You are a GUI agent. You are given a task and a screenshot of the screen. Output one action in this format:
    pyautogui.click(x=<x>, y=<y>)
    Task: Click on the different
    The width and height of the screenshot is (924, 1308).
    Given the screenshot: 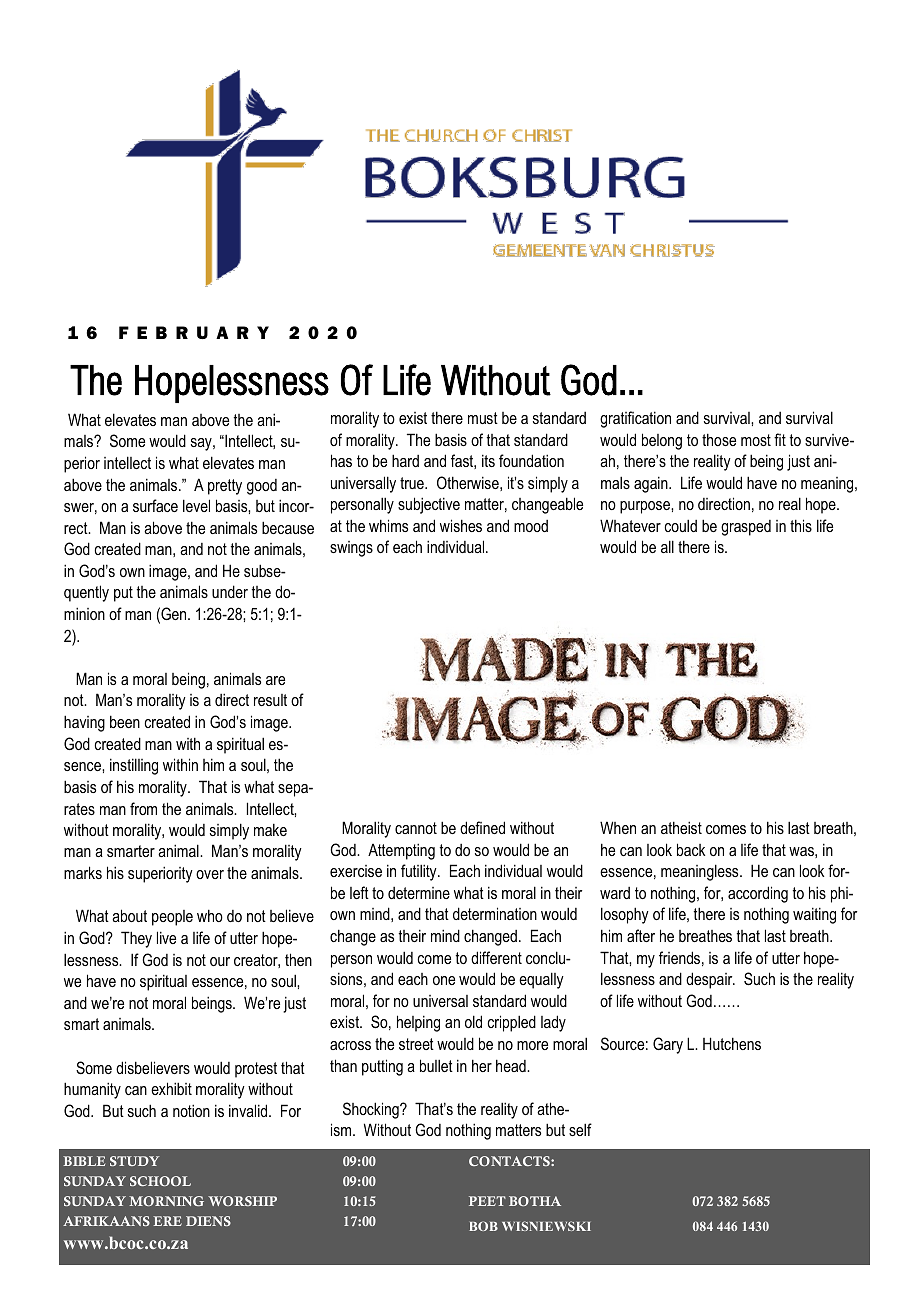 What is the action you would take?
    pyautogui.click(x=496, y=957)
